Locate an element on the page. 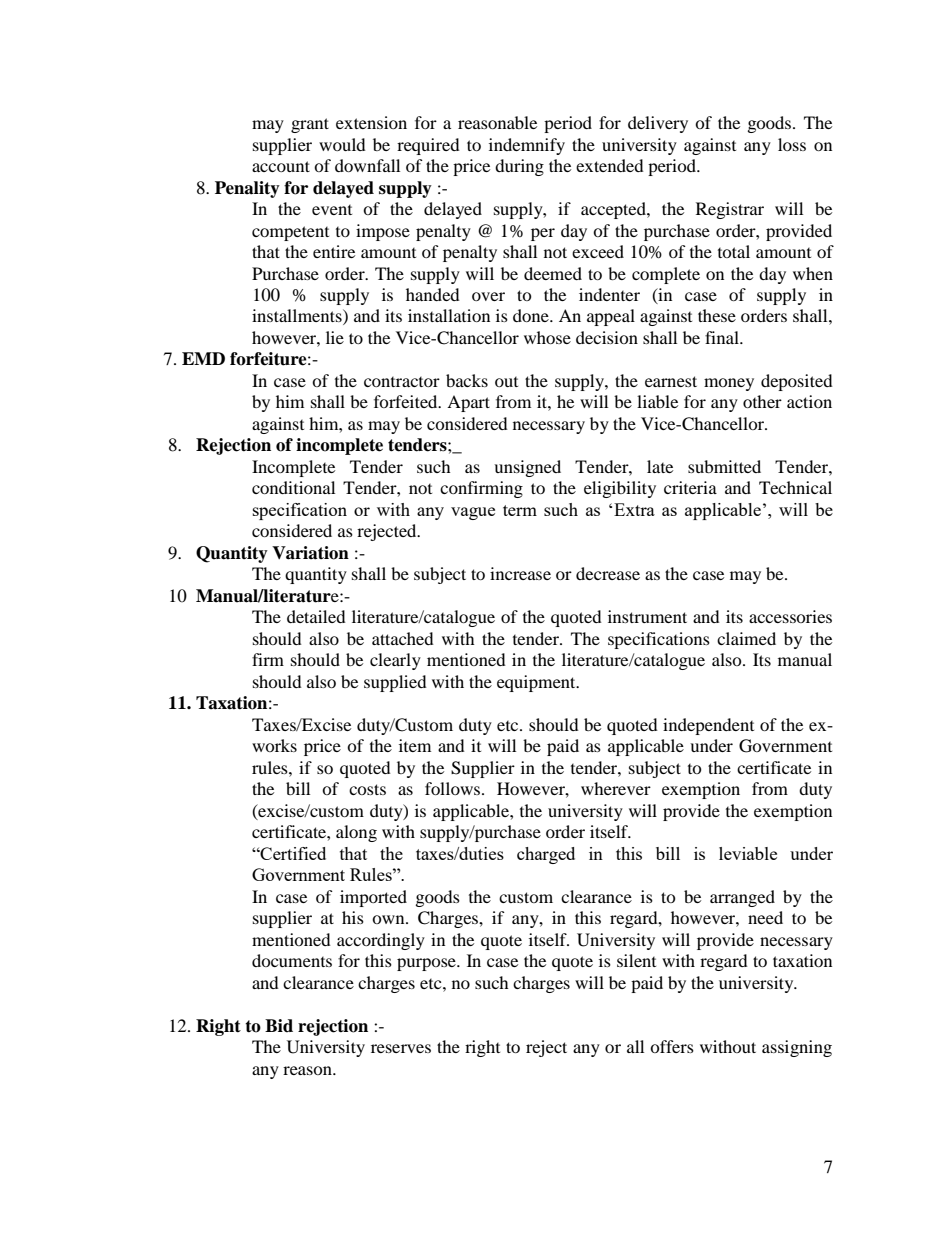 The image size is (952, 1233). account is located at coordinates (281, 166).
